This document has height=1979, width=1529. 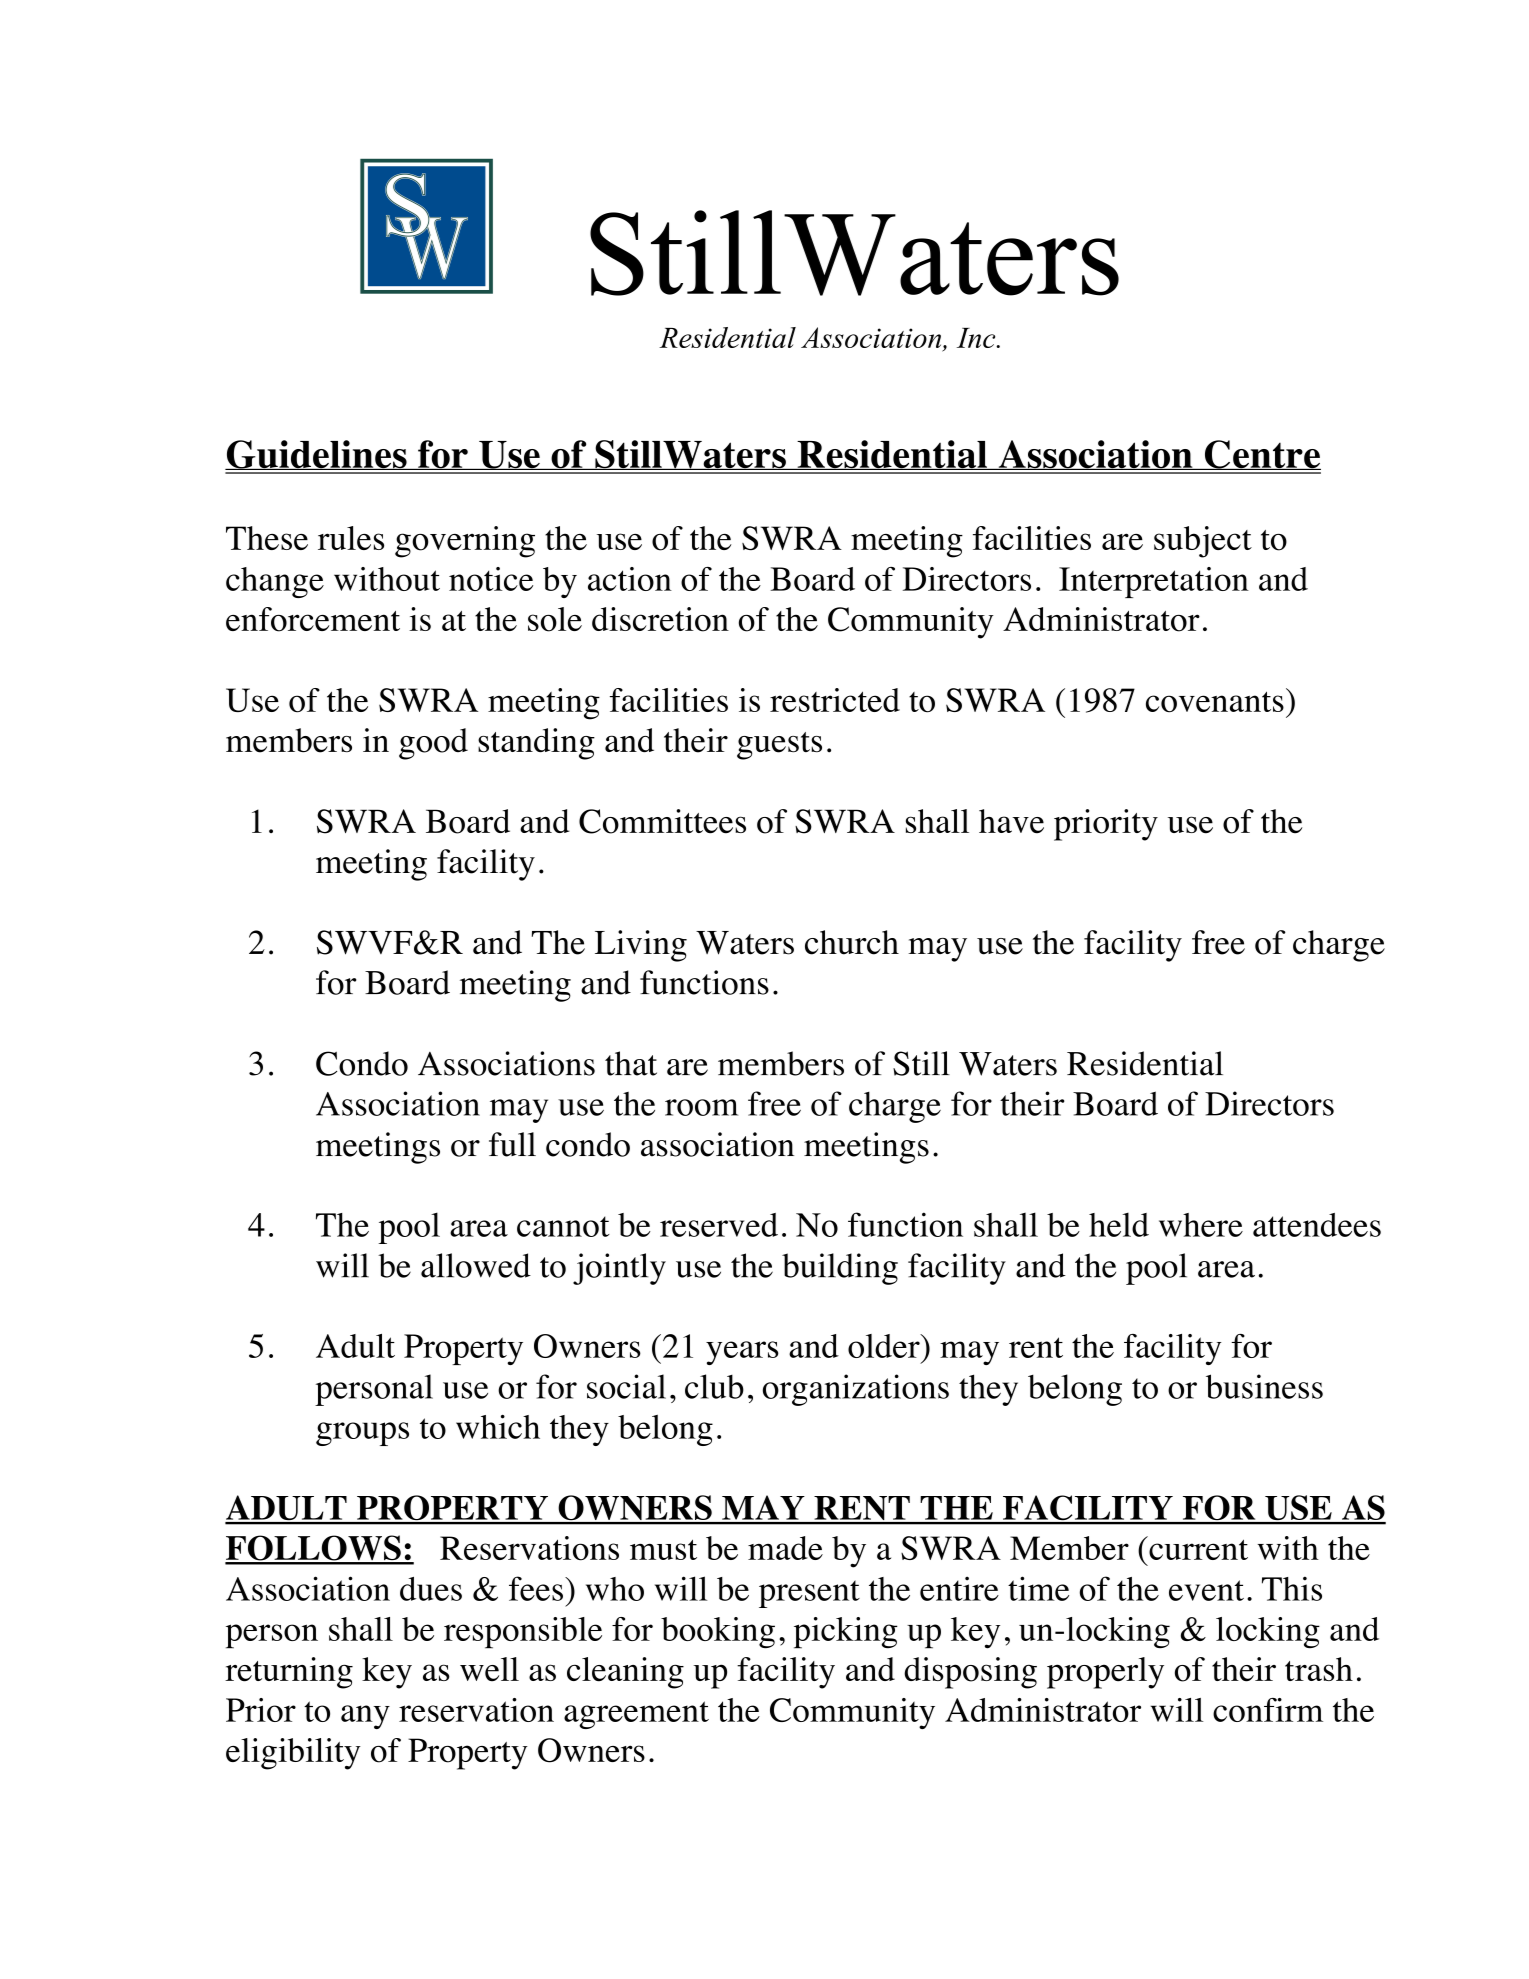 I want to click on Centre, so click(x=1261, y=455).
